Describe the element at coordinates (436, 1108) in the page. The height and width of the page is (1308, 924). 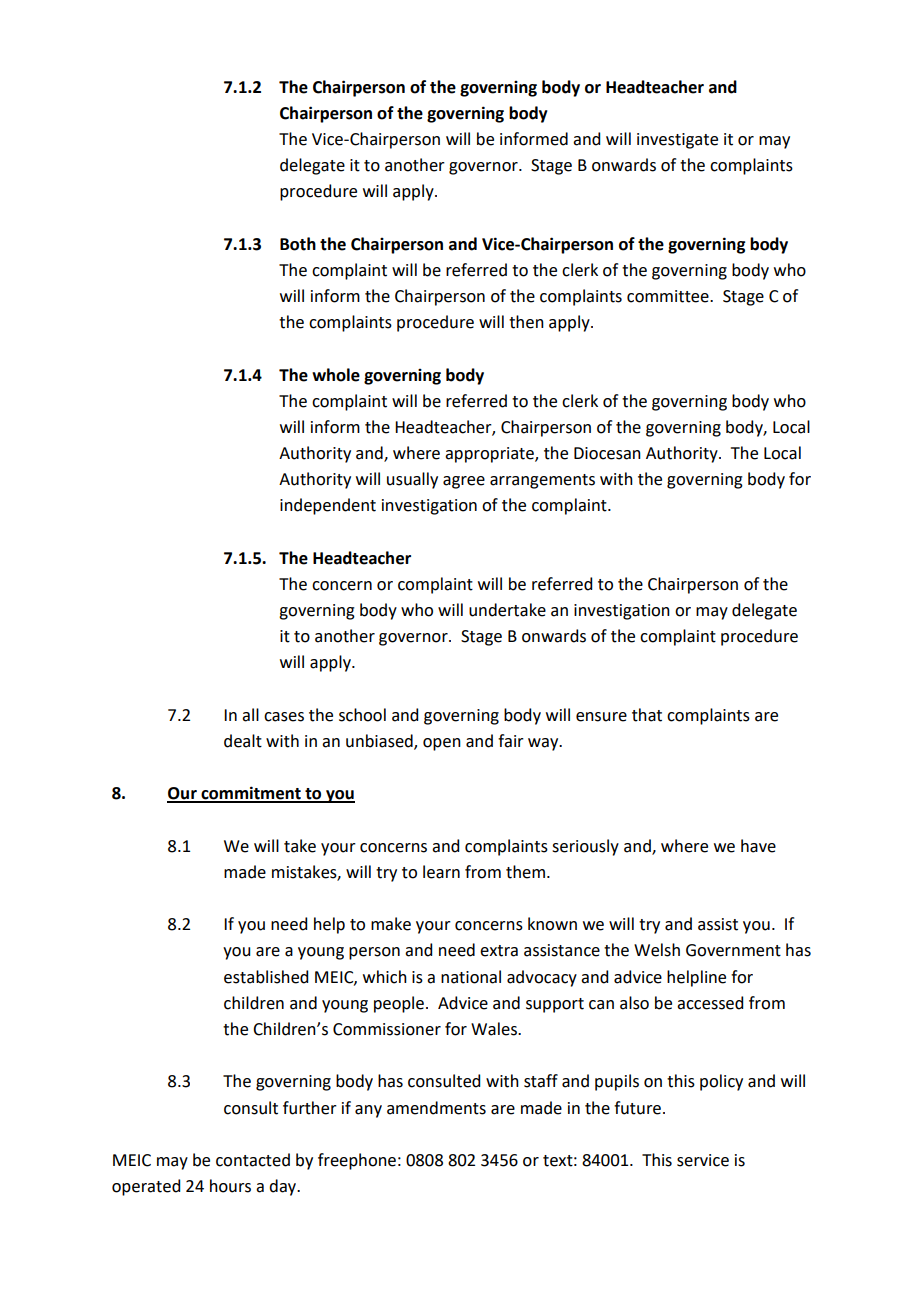
I see `amendments` at that location.
